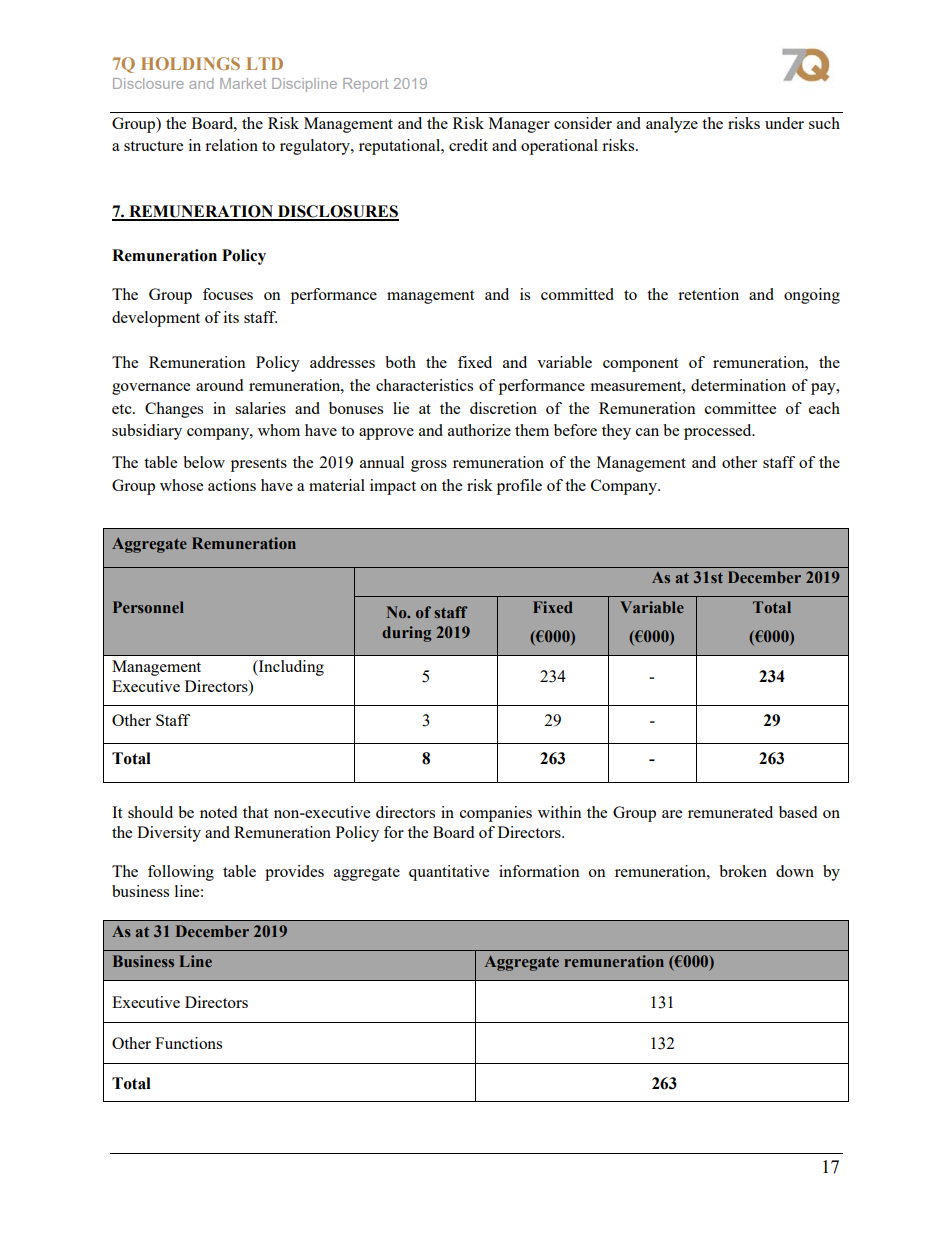  Describe the element at coordinates (243, 83) in the page. I see `Market` at that location.
